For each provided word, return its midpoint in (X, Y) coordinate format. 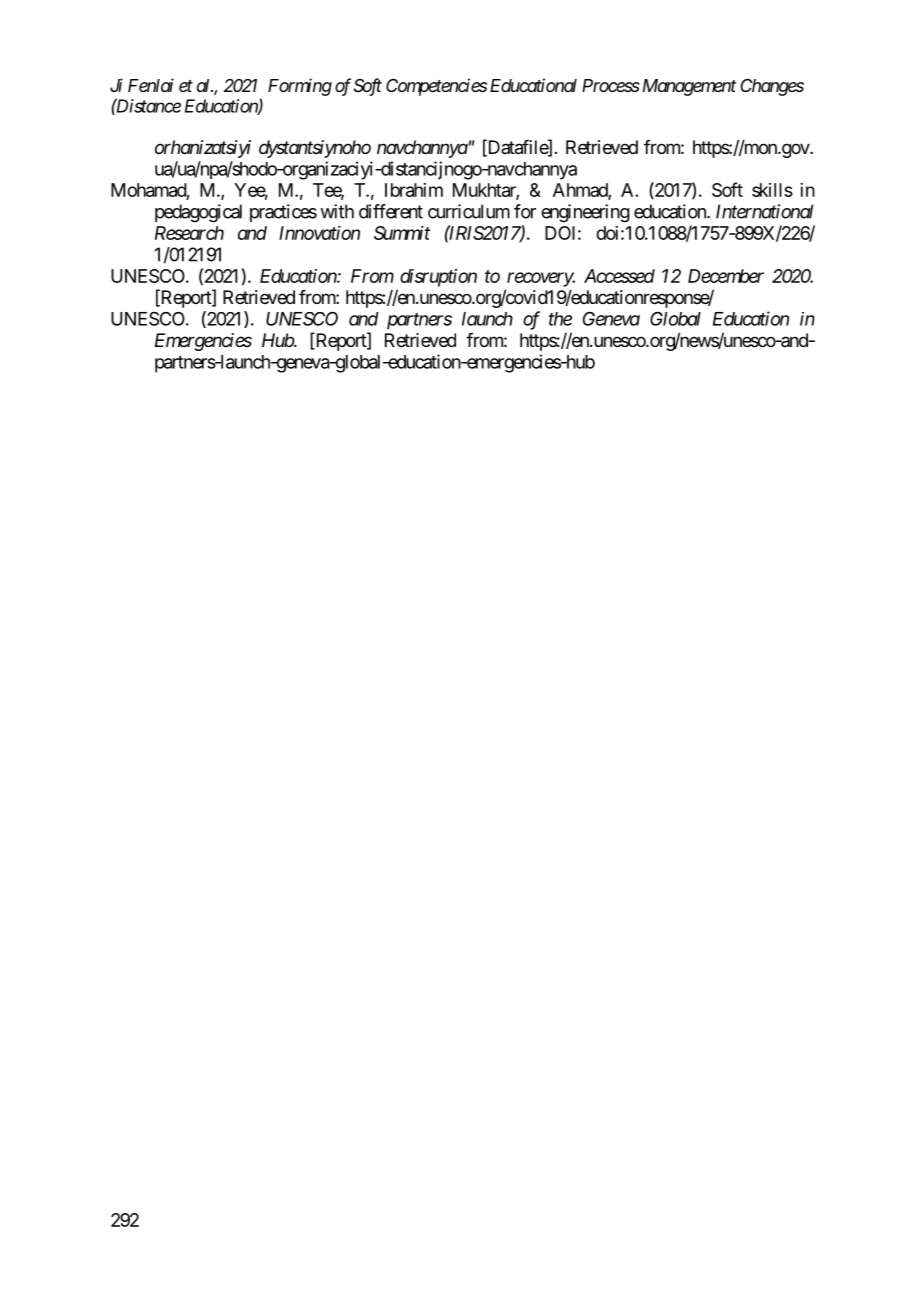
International (764, 211)
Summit (402, 233)
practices (283, 213)
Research (189, 233)
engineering (585, 213)
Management (687, 87)
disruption (438, 278)
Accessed (619, 276)
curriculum (469, 211)
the (560, 319)
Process (611, 85)
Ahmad (581, 191)
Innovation (319, 233)
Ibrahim (414, 190)
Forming (300, 87)
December (726, 276)
